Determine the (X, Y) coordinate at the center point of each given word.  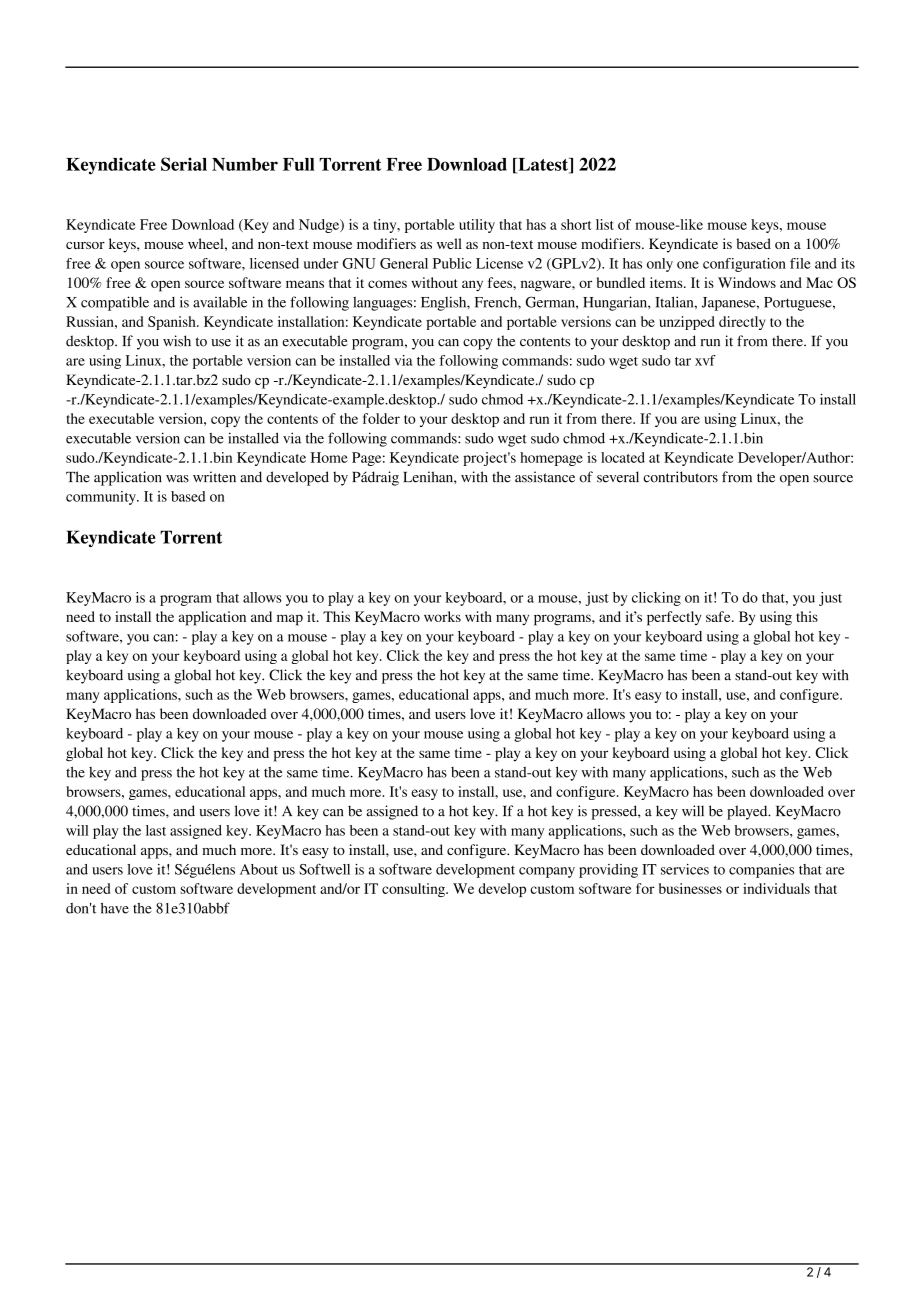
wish (177, 341)
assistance (545, 477)
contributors (680, 477)
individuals (776, 888)
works (442, 616)
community (102, 498)
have (115, 908)
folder (381, 418)
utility (477, 226)
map (290, 620)
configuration (744, 265)
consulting (414, 890)
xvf (705, 360)
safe (719, 616)
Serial (184, 164)
